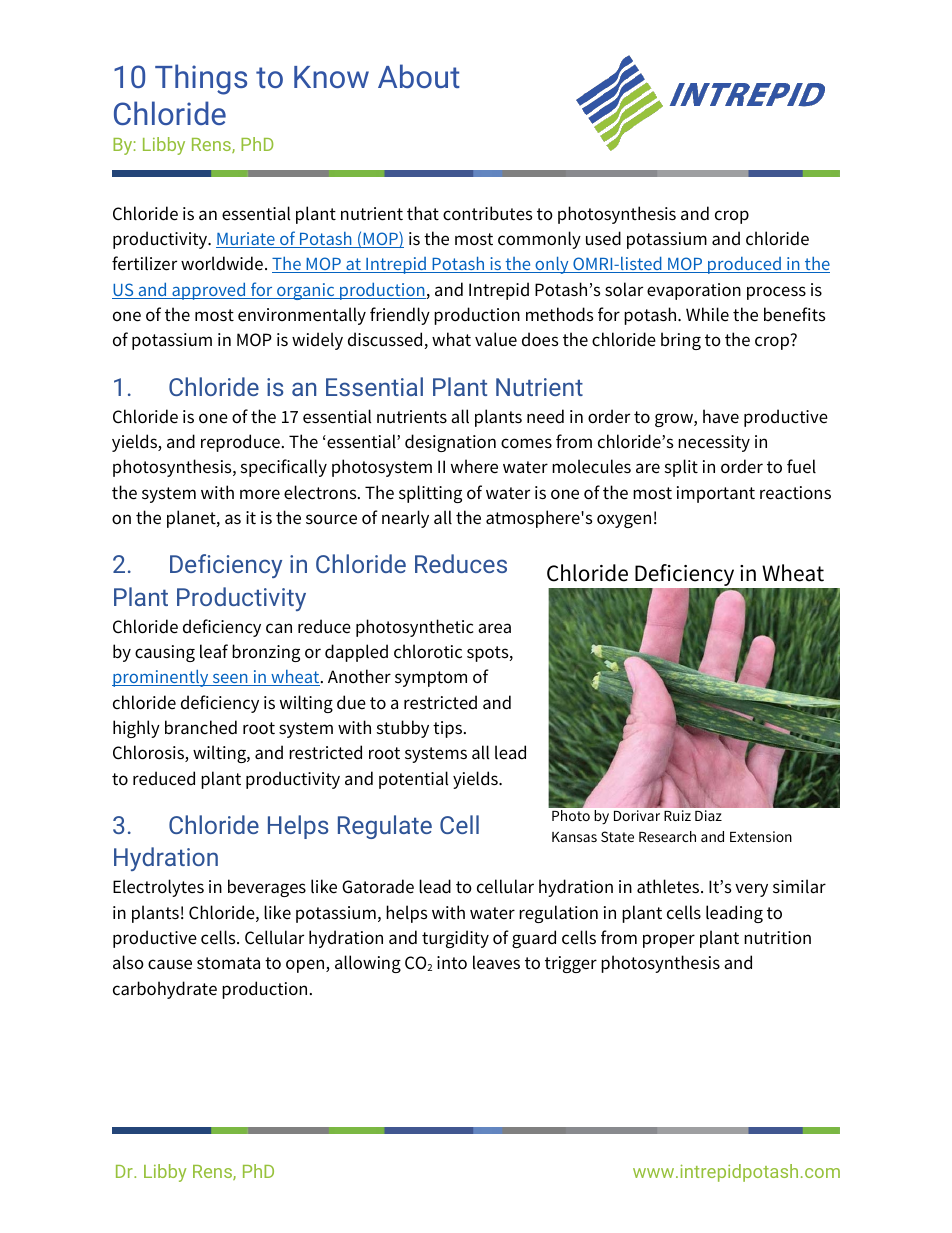 Image resolution: width=952 pixels, height=1233 pixels. Describe the element at coordinates (201, 79) in the document. I see `Things` at that location.
